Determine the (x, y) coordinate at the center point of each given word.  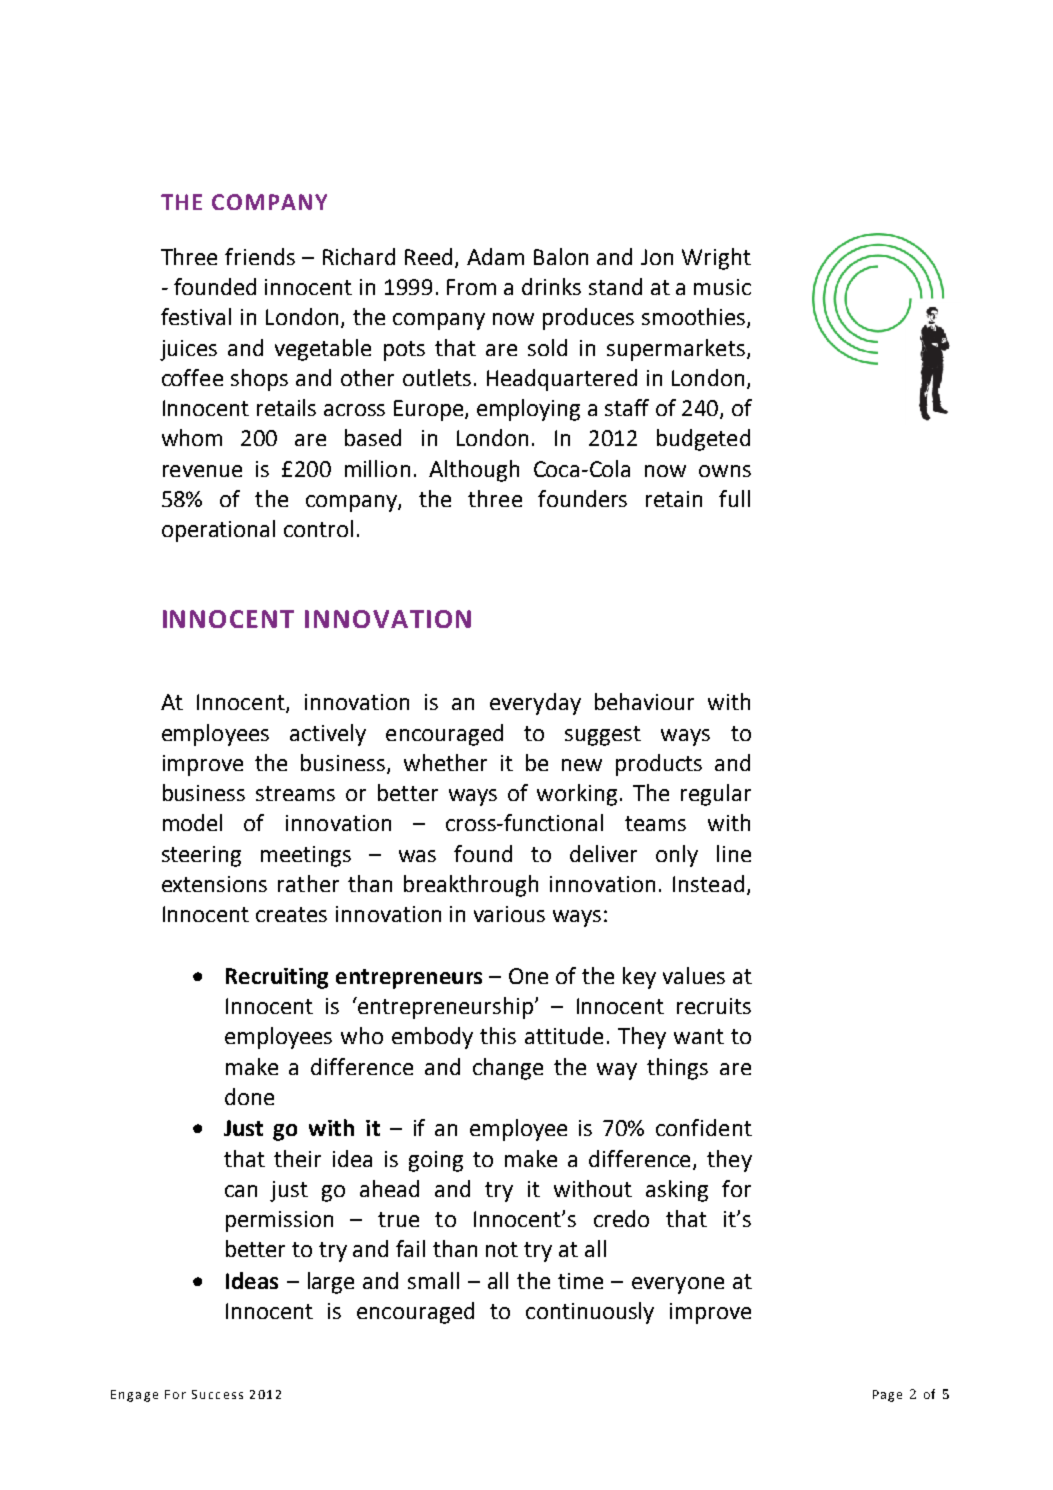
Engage (134, 1396)
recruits (714, 1006)
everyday (535, 704)
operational (218, 531)
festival (196, 316)
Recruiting (277, 978)
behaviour (644, 701)
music (722, 287)
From (471, 287)
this (498, 1035)
